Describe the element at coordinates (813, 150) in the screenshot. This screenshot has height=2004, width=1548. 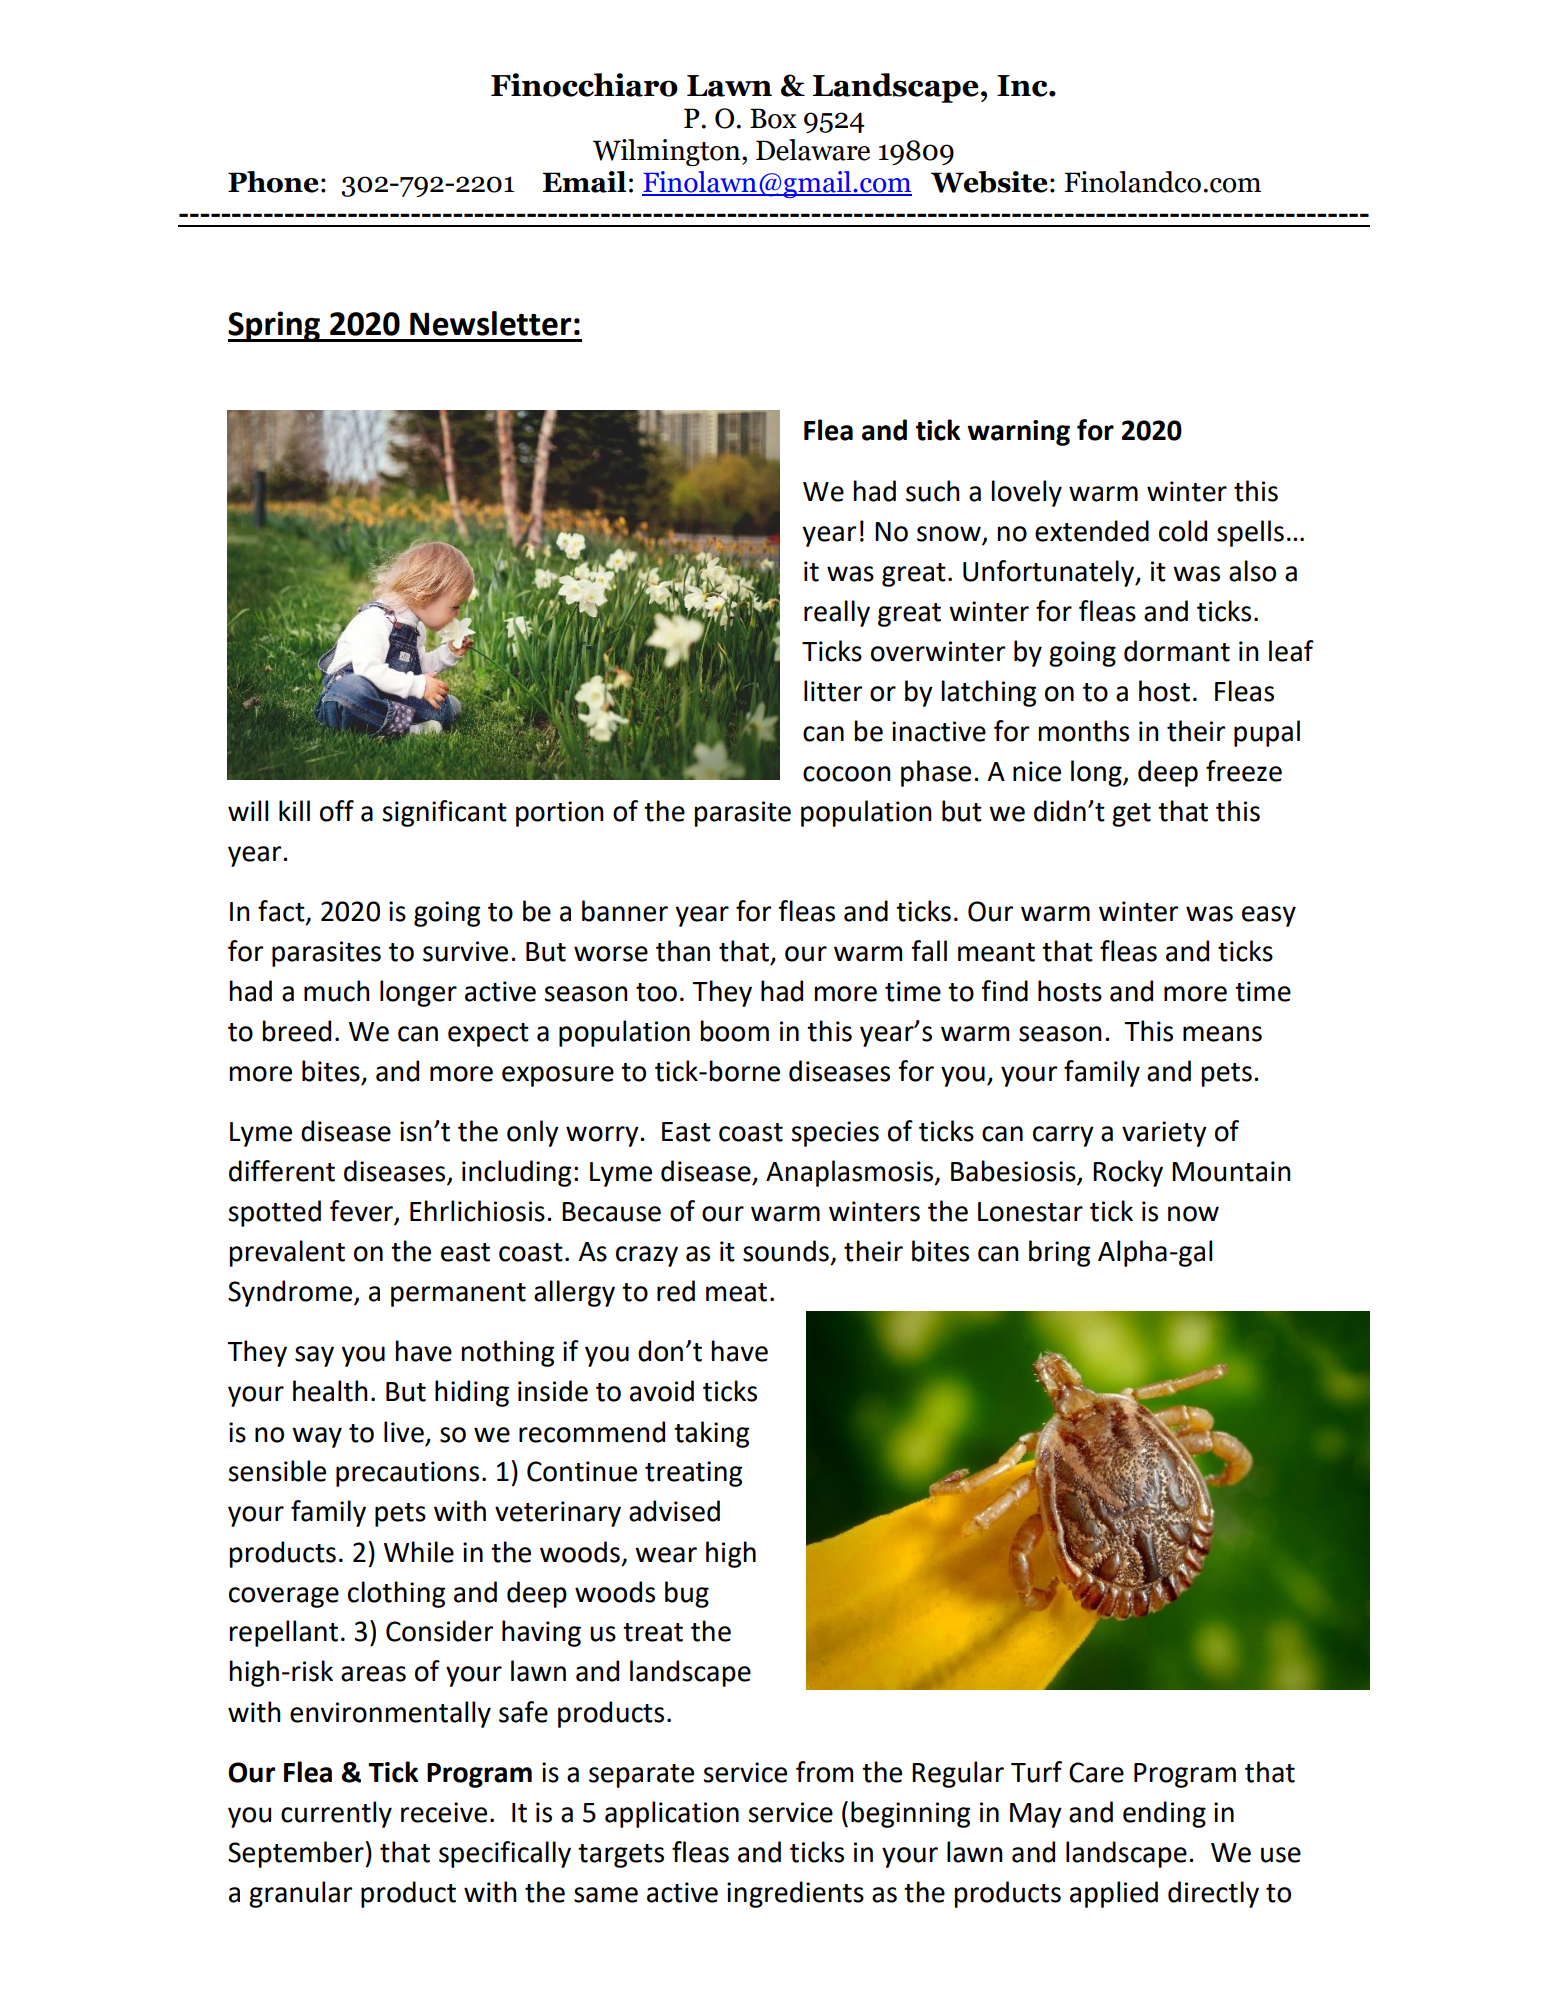
I see `Delaware` at that location.
